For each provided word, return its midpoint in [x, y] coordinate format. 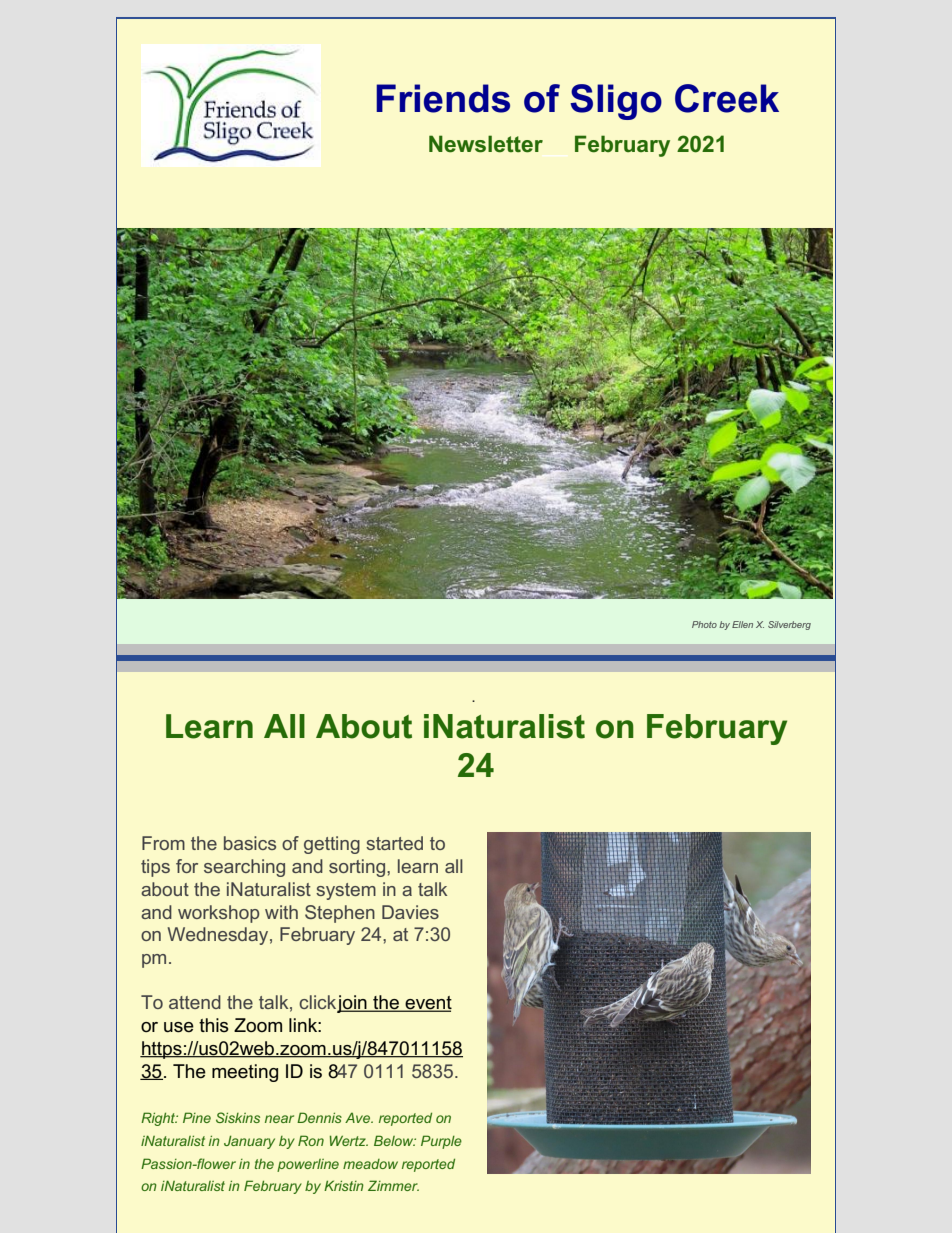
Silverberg [789, 625]
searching [244, 868]
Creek [727, 98]
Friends [443, 98]
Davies [410, 912]
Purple [441, 1142]
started [394, 843]
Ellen [742, 624]
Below [395, 1140]
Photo [704, 624]
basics [250, 843]
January [249, 1142]
